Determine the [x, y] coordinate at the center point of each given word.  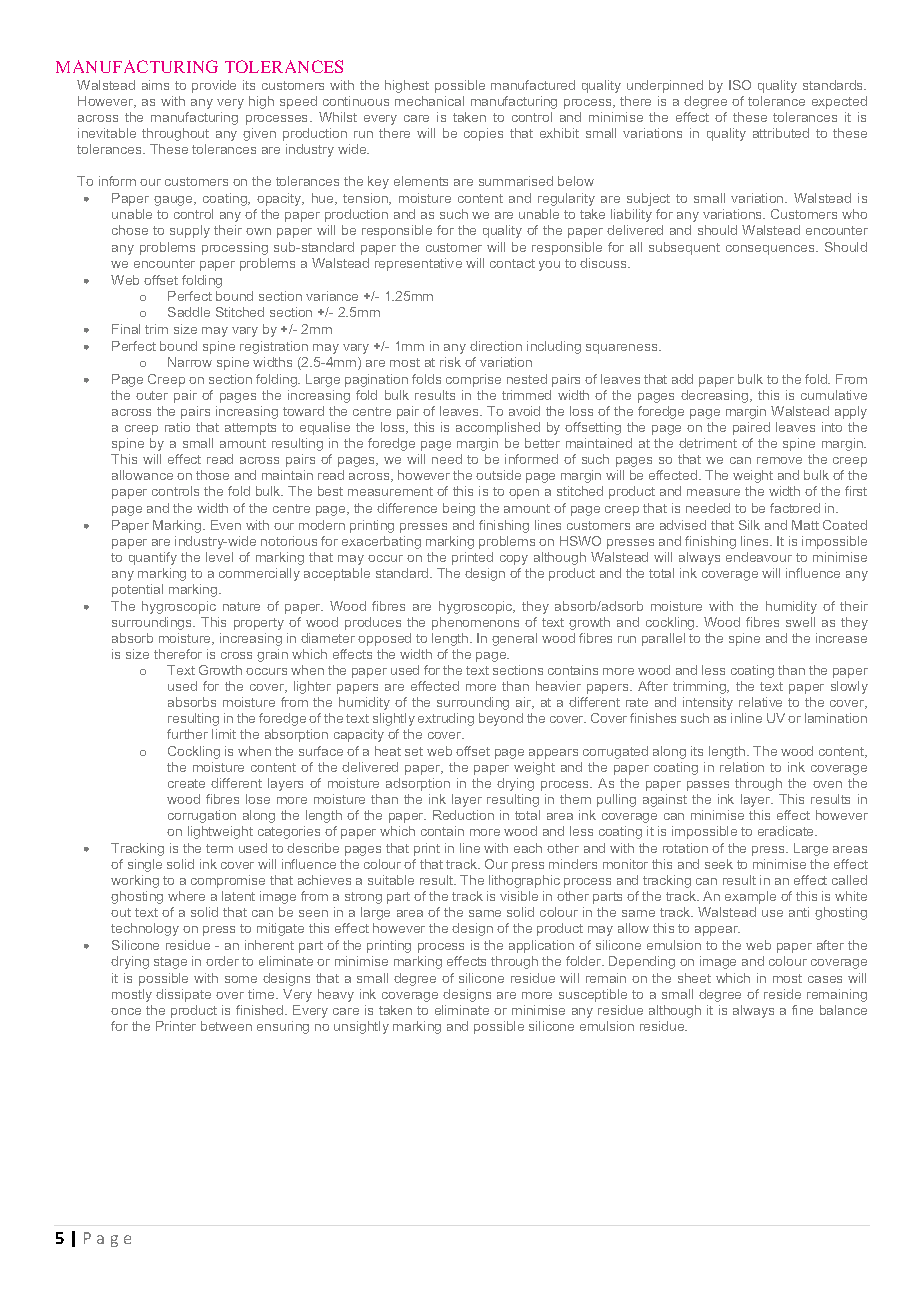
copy [514, 560]
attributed [781, 133]
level [219, 557]
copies [483, 134]
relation [742, 767]
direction [496, 346]
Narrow [190, 362]
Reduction [463, 815]
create [186, 783]
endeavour [759, 557]
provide [214, 86]
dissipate [183, 995]
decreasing [716, 396]
